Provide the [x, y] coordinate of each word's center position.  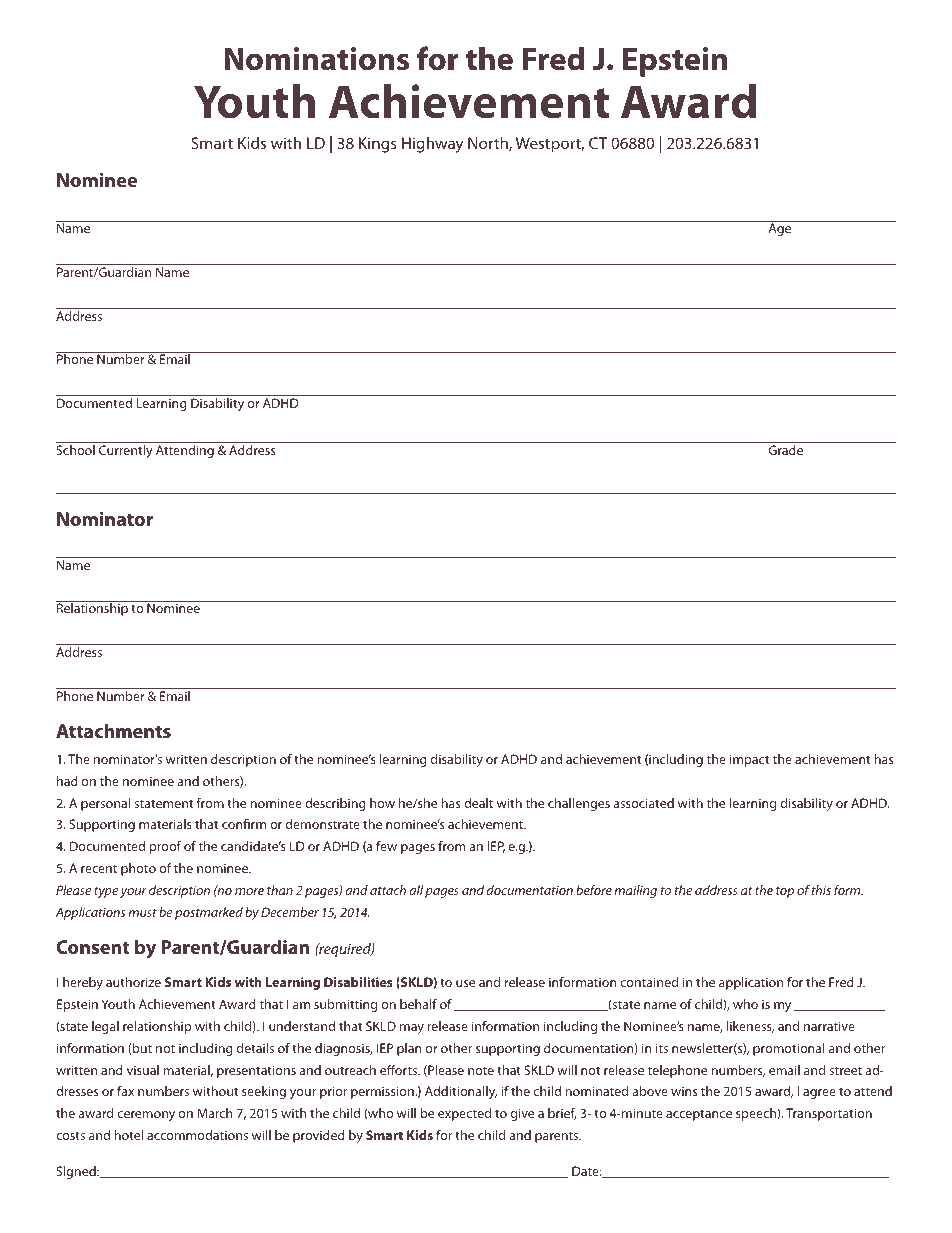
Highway [432, 145]
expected [464, 1114]
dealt [478, 803]
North [489, 144]
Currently [126, 451]
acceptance [699, 1115]
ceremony [146, 1116]
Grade [786, 450]
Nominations [317, 59]
